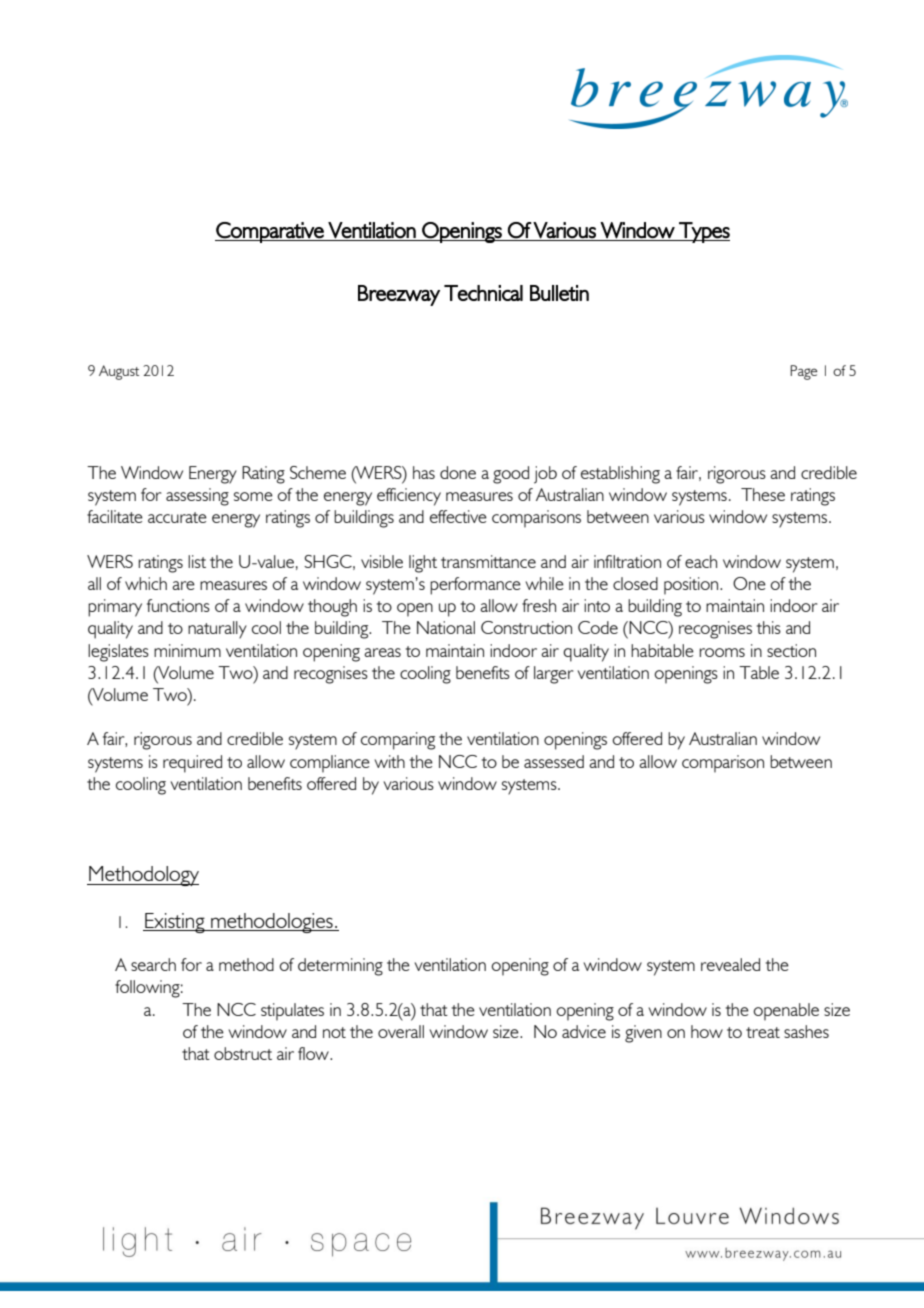  I want to click on Existing, so click(175, 923).
